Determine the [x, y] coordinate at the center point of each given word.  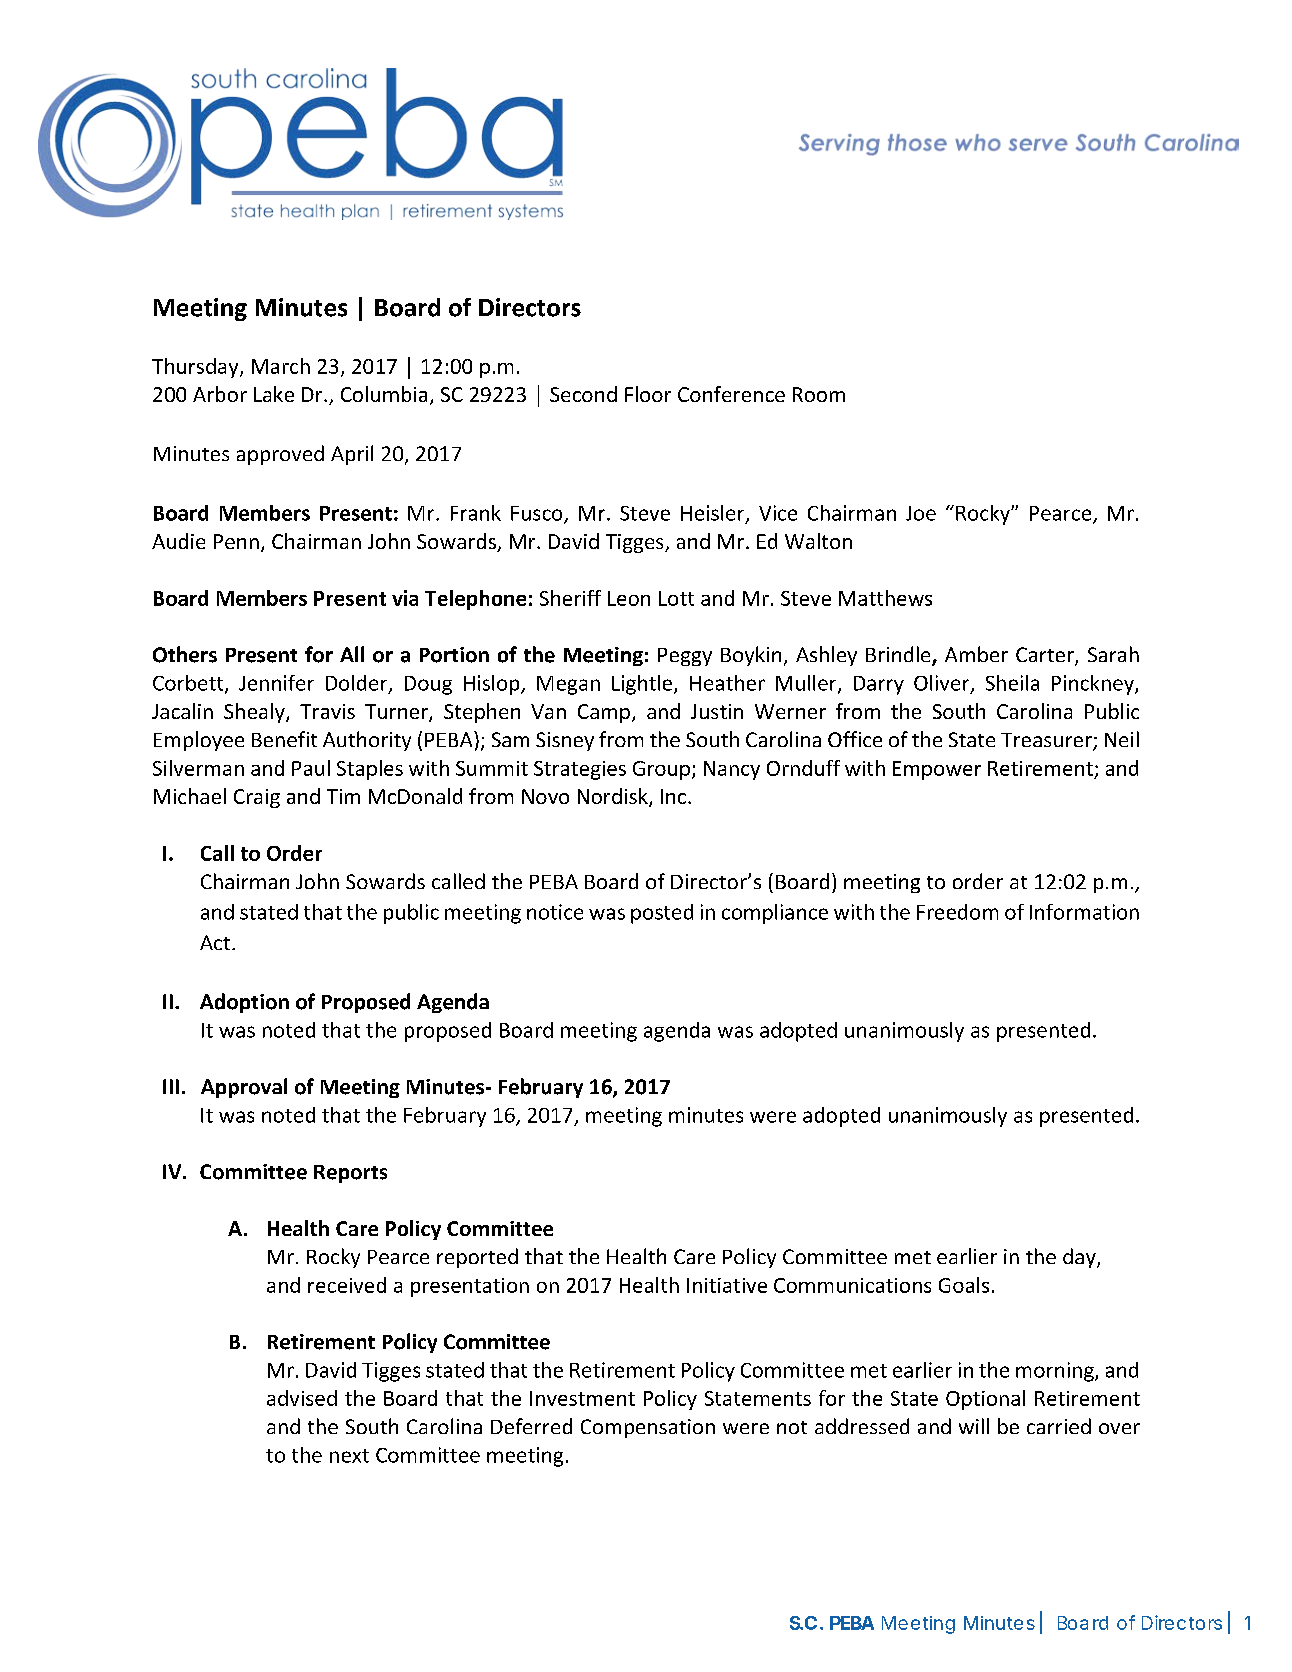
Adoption [244, 1003]
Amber [976, 654]
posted [662, 914]
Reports [350, 1174]
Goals [964, 1285]
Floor [648, 394]
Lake [274, 394]
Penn [236, 541]
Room [819, 394]
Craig [257, 798]
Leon [629, 598]
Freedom [957, 912]
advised [302, 1398]
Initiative [727, 1285]
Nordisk [614, 797]
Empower [937, 770]
